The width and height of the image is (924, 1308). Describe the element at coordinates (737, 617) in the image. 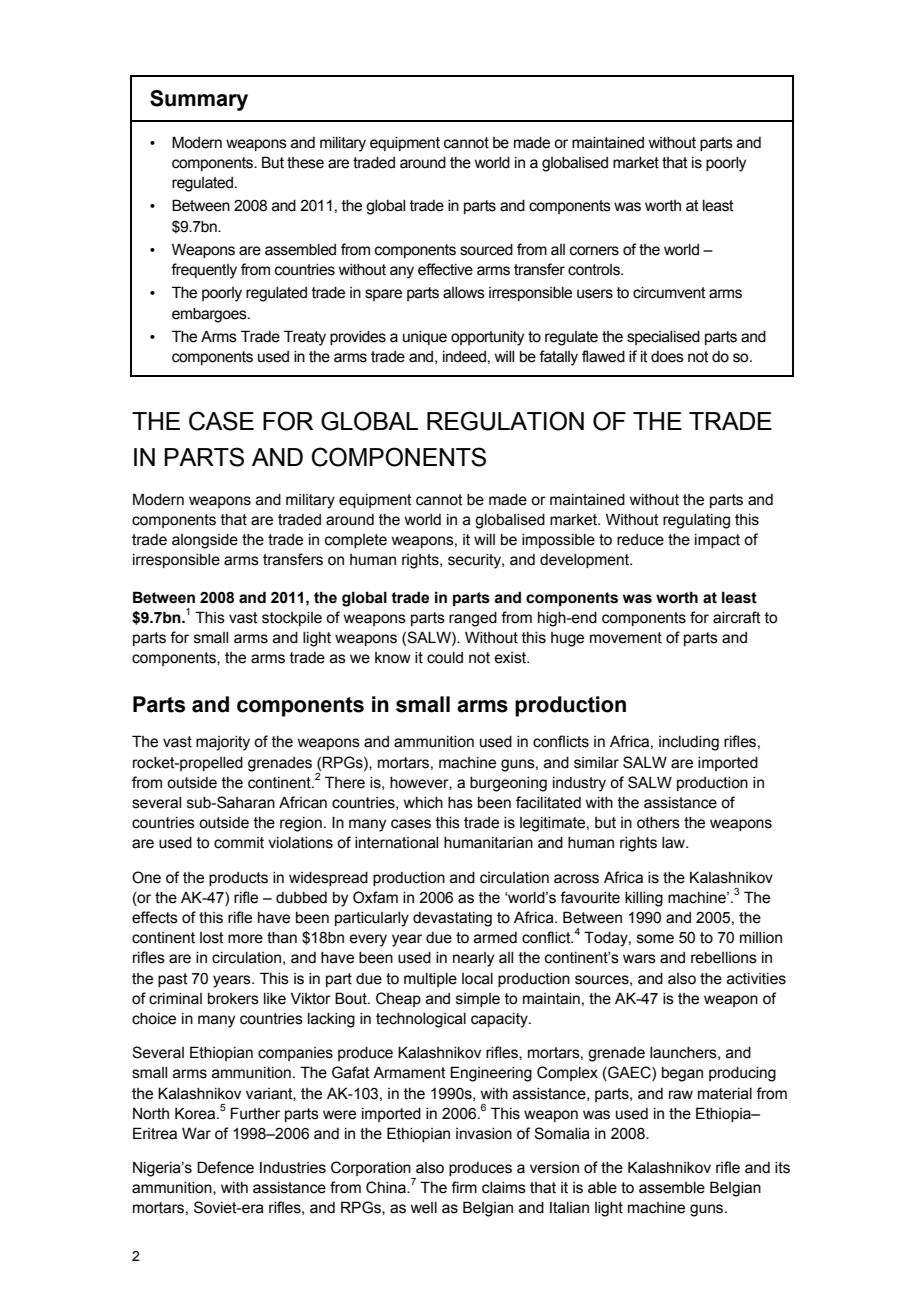

I see `aircraft` at that location.
